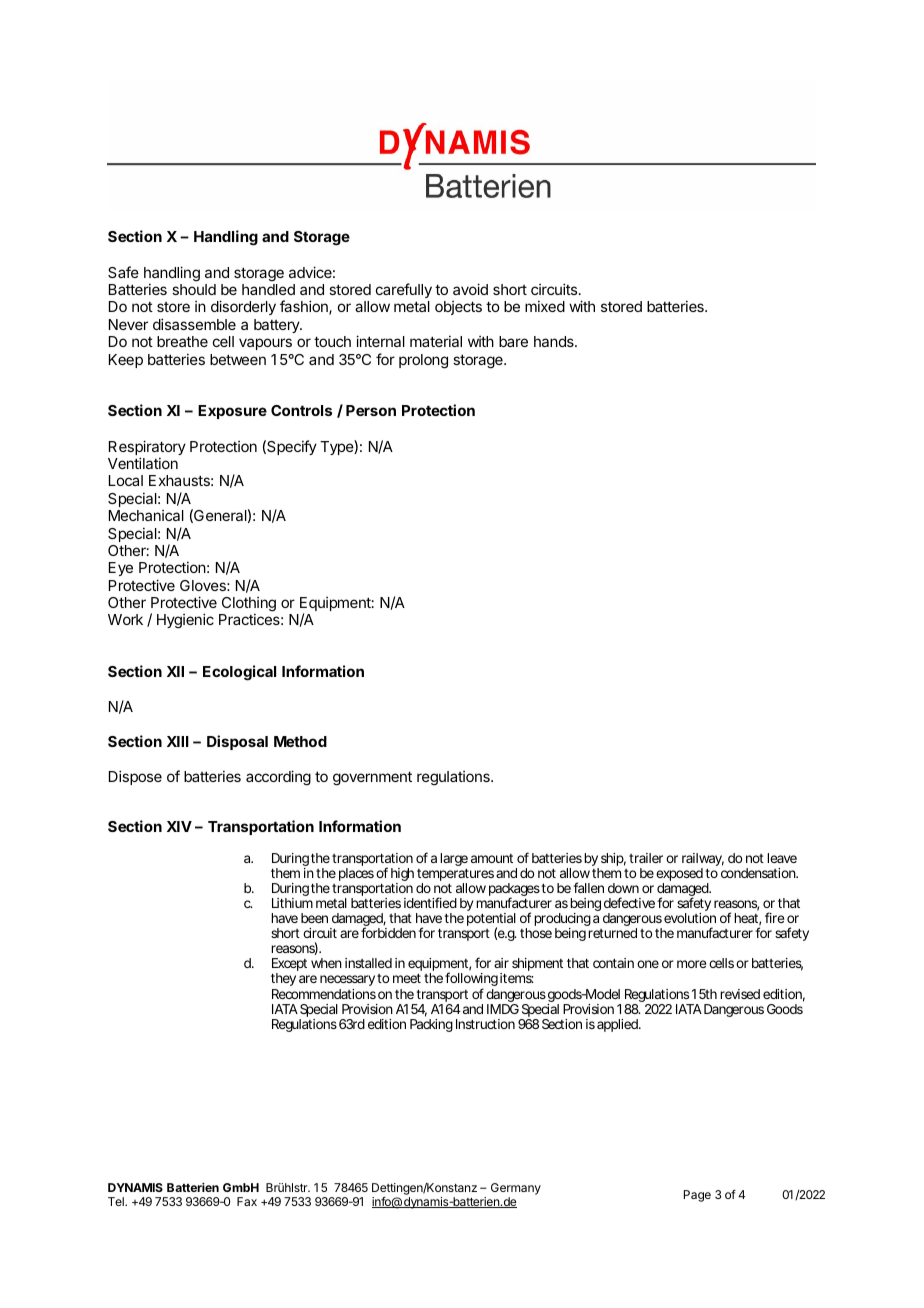  What do you see at coordinates (646, 858) in the screenshot?
I see `trailer` at bounding box center [646, 858].
